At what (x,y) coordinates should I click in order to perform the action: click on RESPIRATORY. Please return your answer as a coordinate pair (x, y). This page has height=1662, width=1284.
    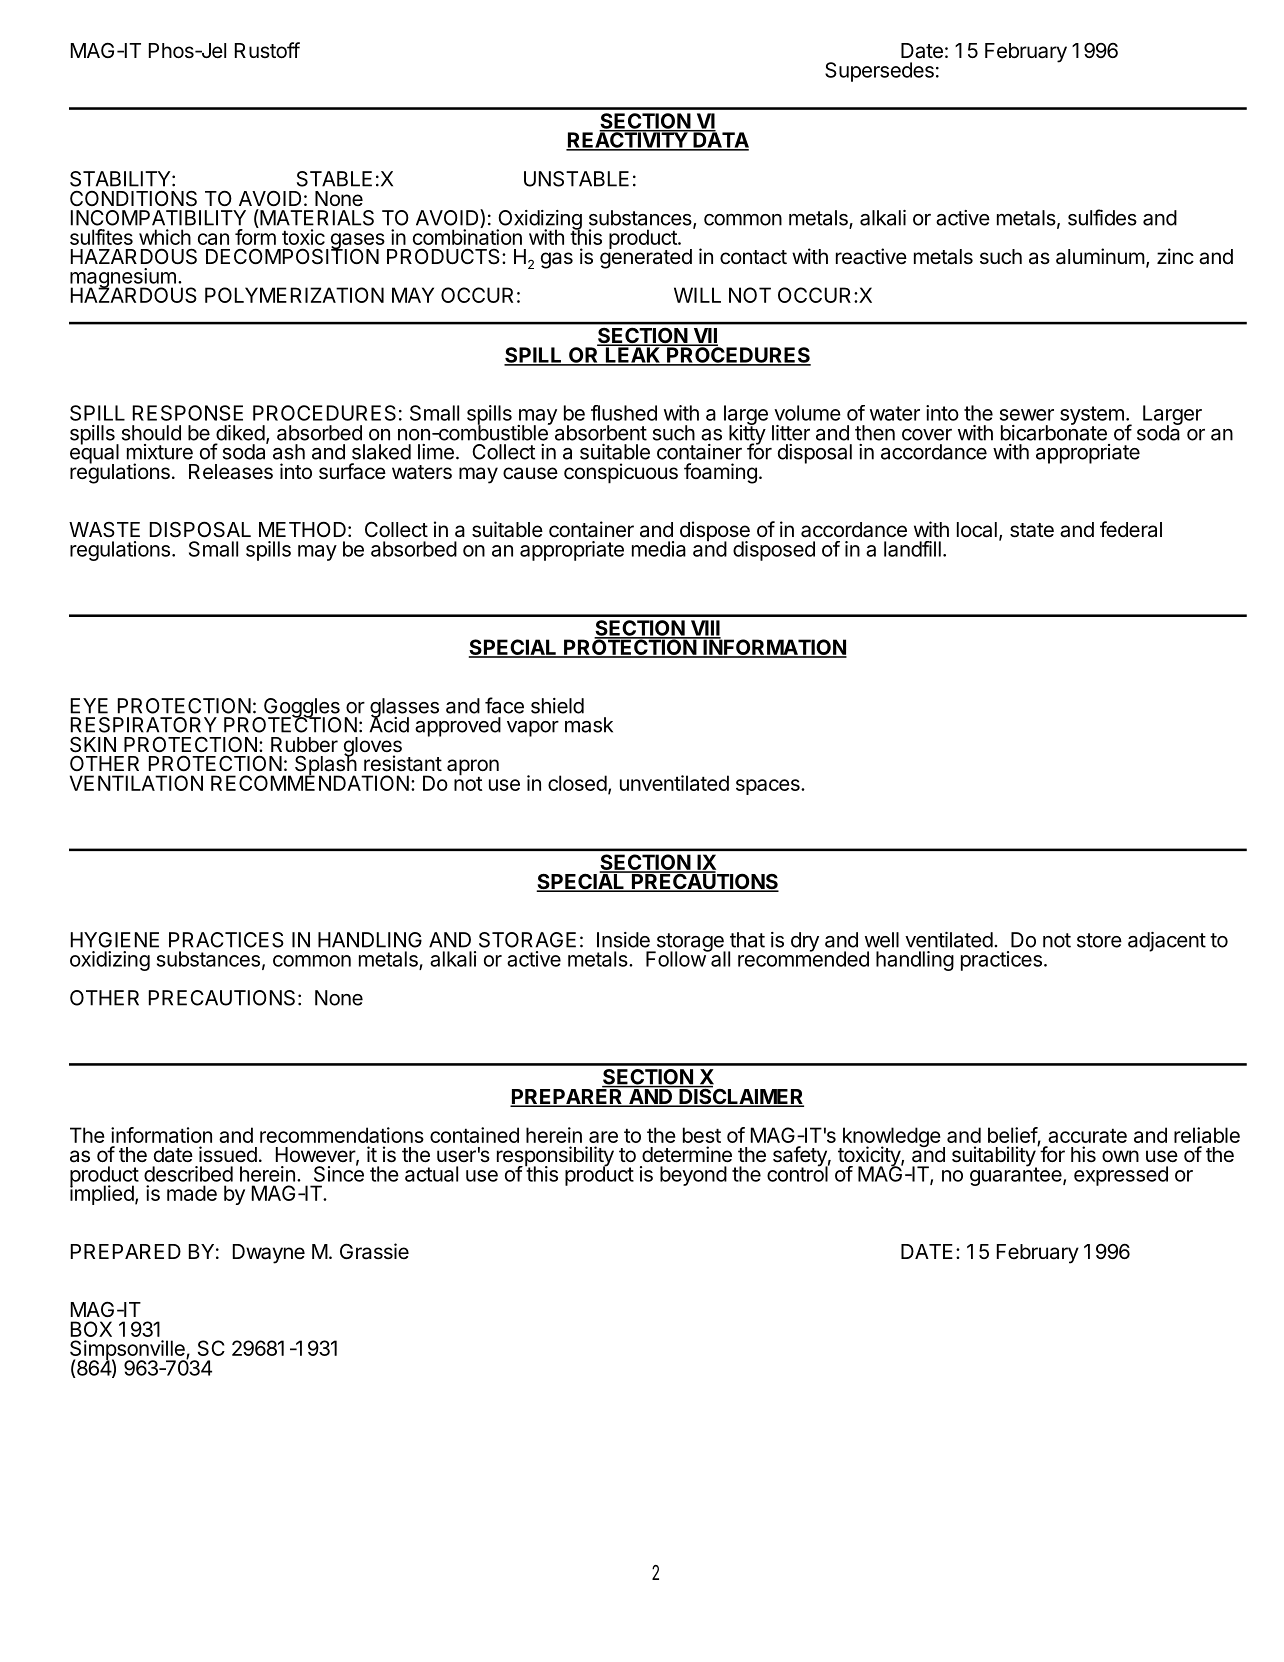
    Looking at the image, I should click on (144, 725).
